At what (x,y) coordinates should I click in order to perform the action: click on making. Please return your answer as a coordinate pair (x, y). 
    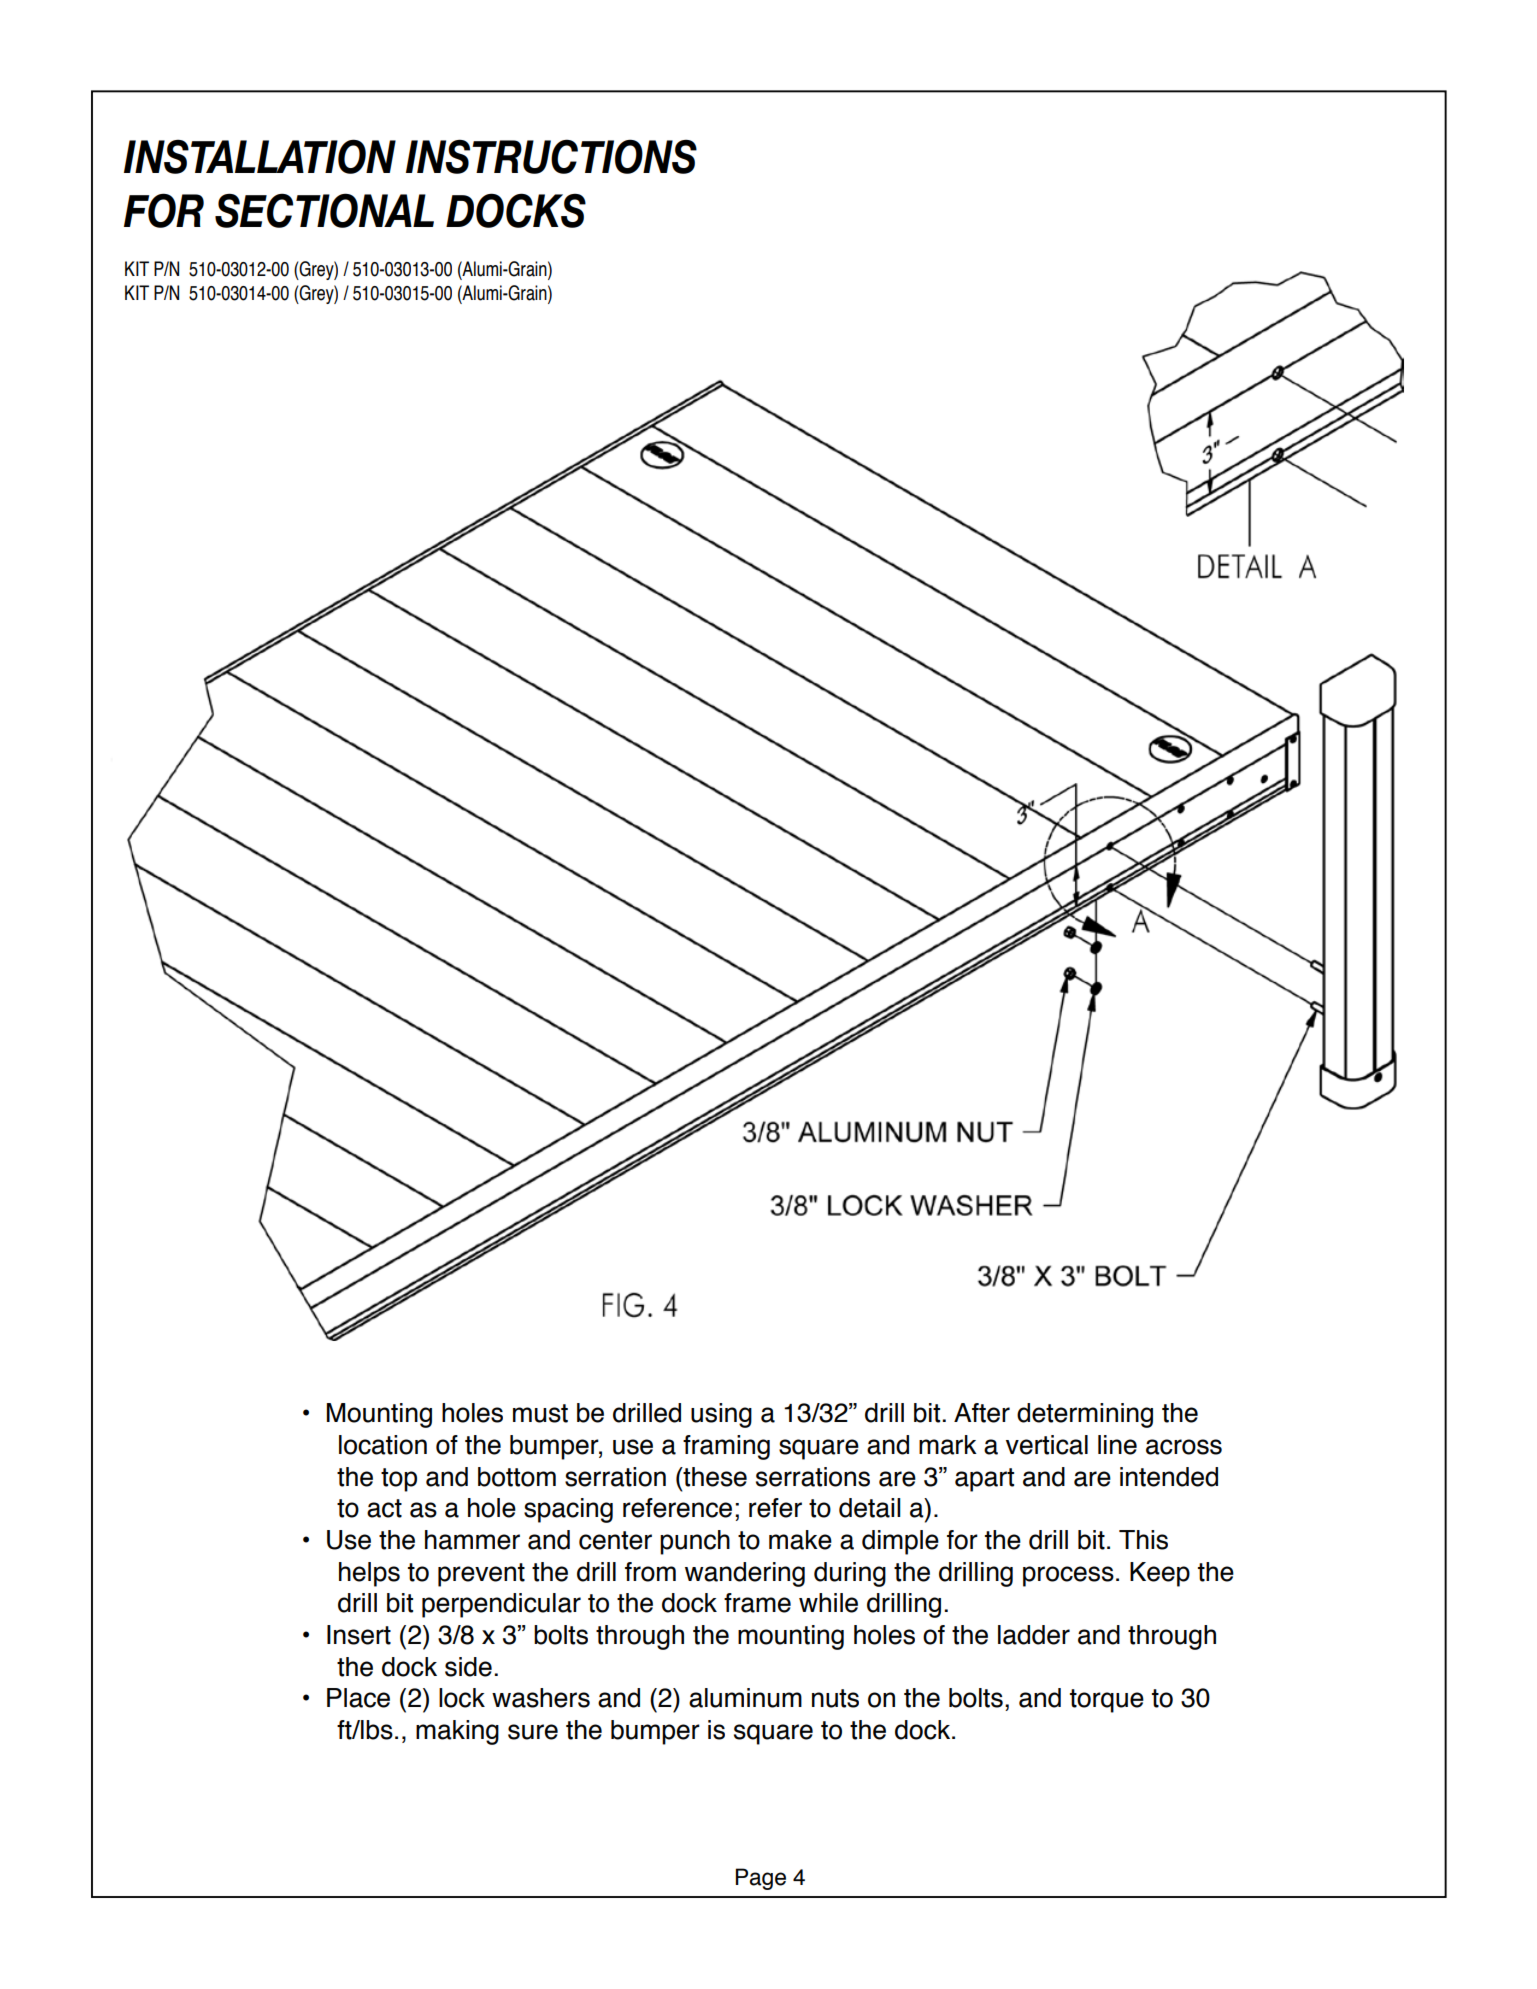
    Looking at the image, I should click on (457, 1732).
